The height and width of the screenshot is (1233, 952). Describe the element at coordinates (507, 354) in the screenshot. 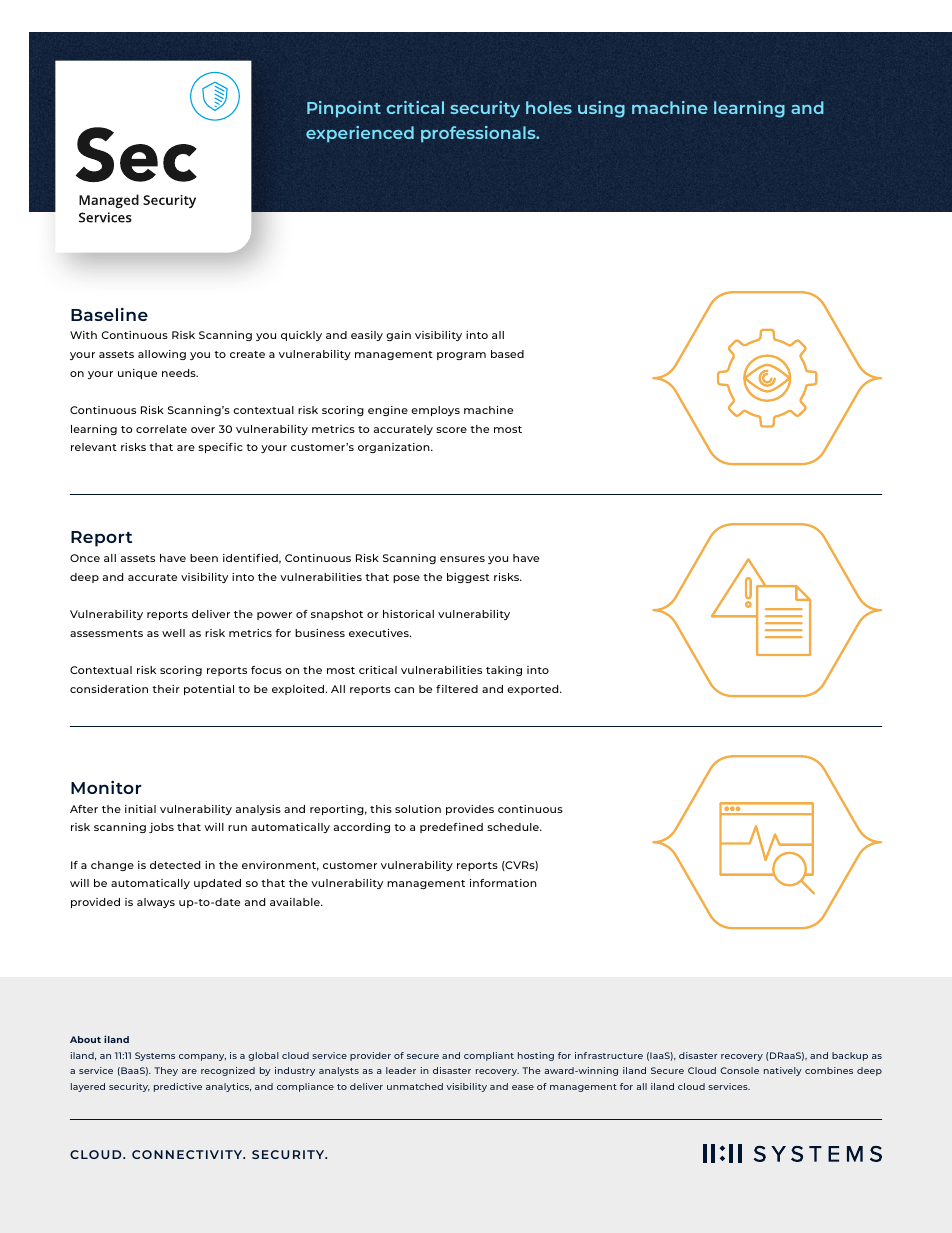

I see `based` at that location.
